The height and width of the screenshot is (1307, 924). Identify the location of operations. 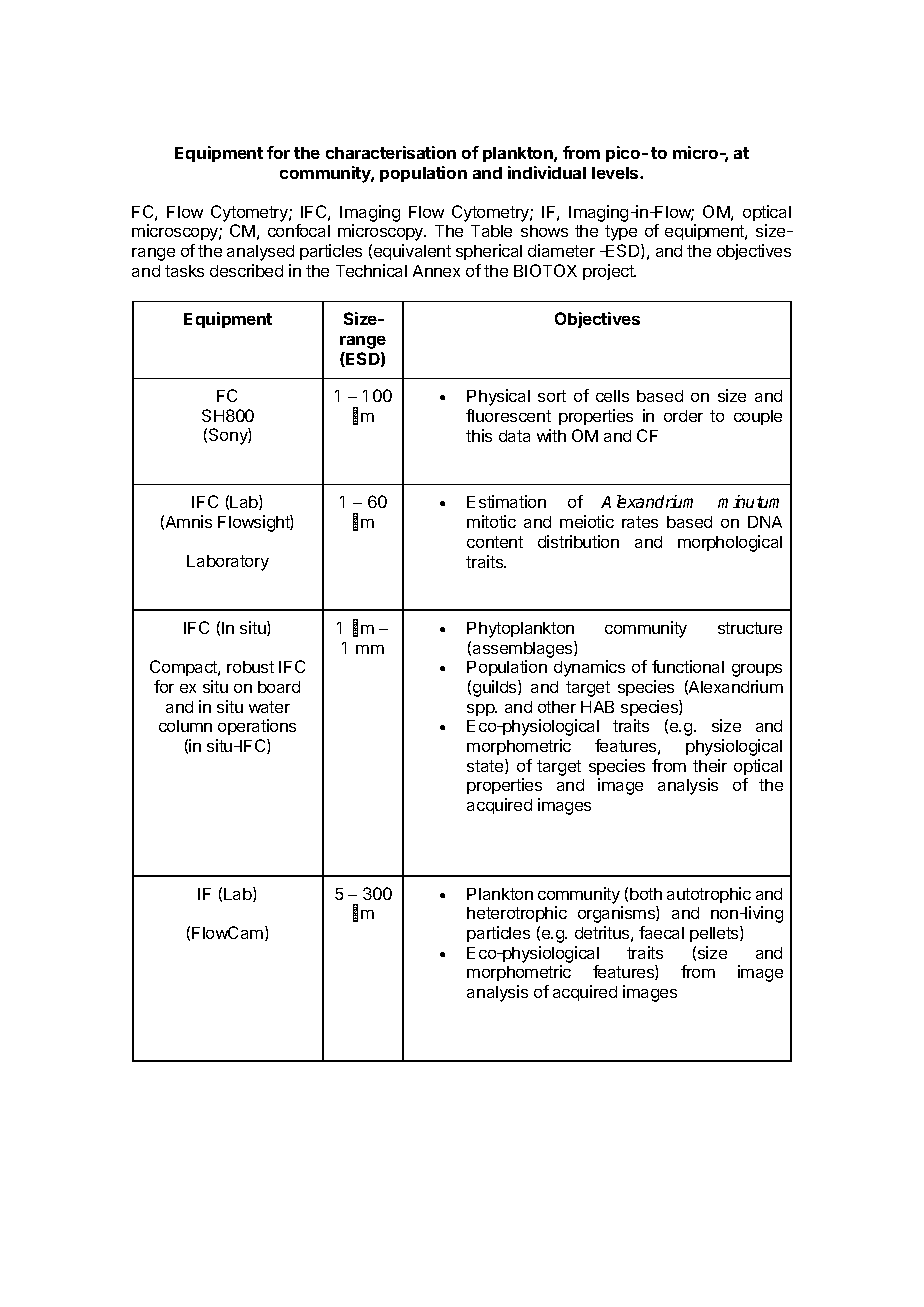
(257, 727).
